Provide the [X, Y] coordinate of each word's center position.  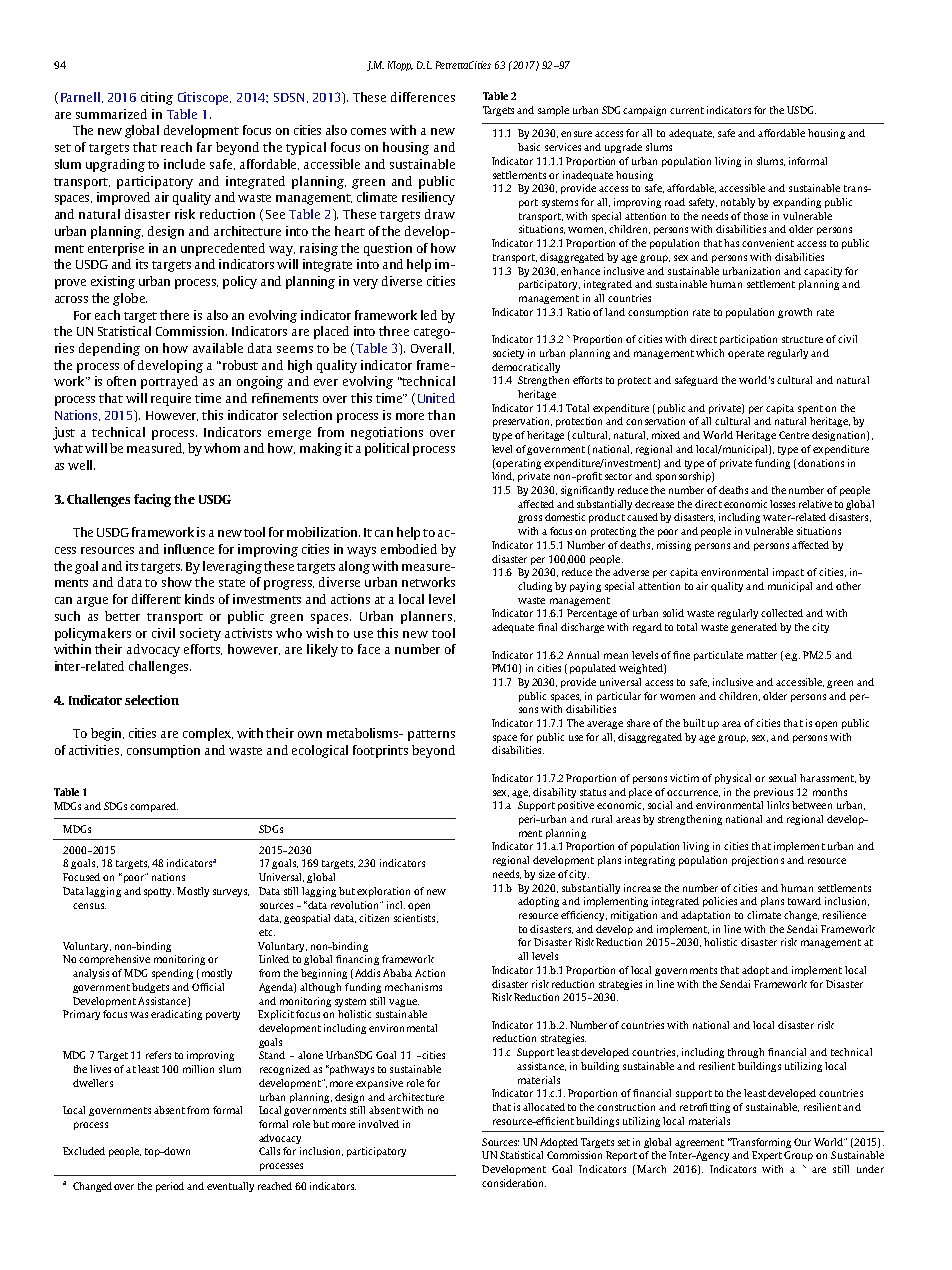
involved [379, 1124]
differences [423, 97]
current [687, 110]
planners [426, 617]
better [122, 616]
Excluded [84, 1151]
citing [157, 98]
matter [762, 655]
